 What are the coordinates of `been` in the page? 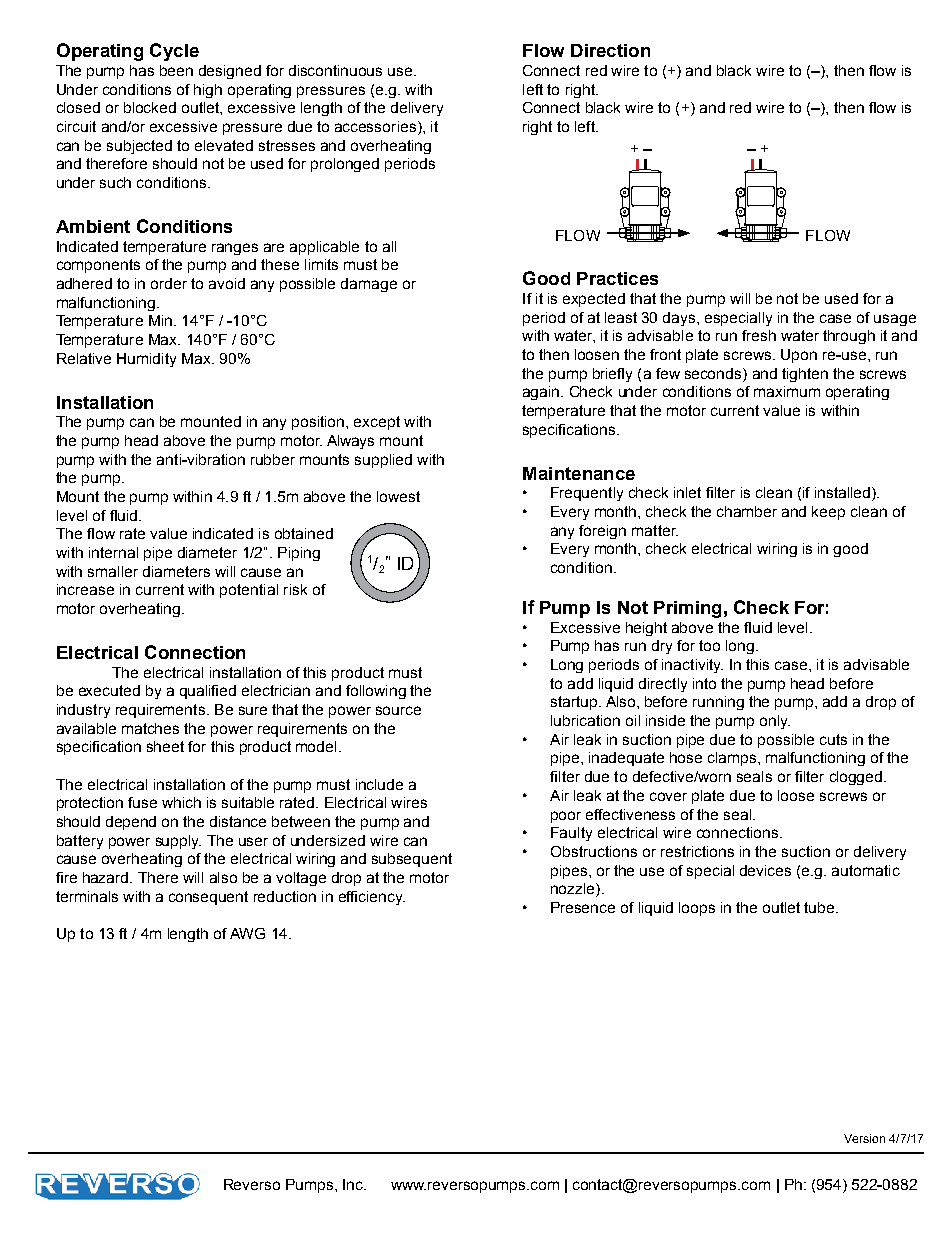 It's located at (176, 70).
